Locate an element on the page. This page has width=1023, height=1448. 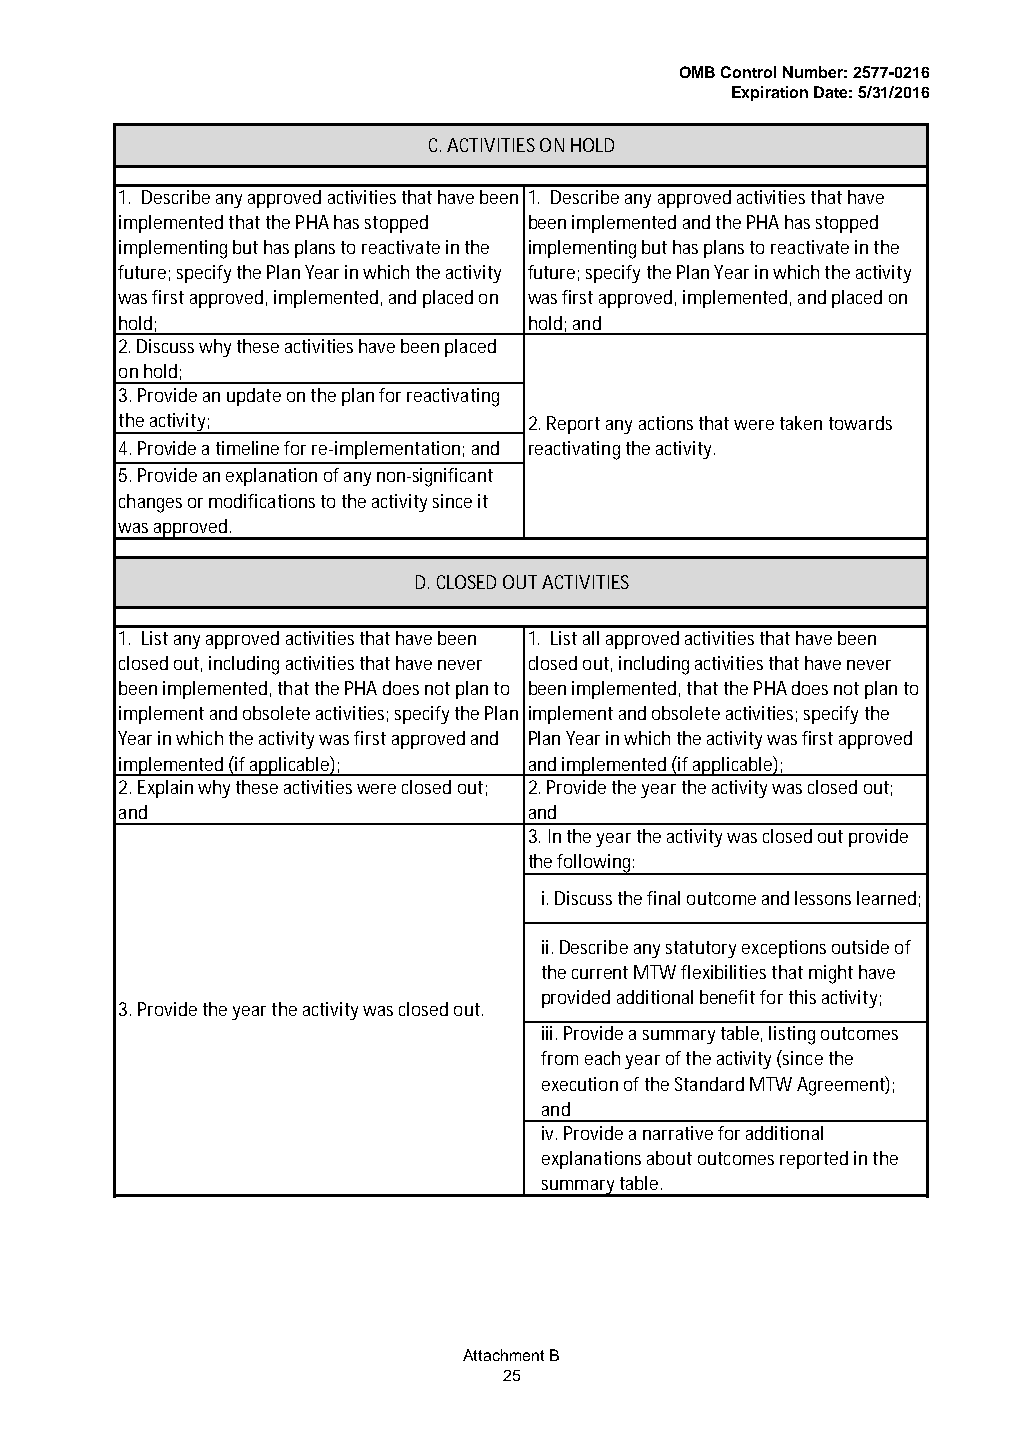
Attachment is located at coordinates (503, 1355).
